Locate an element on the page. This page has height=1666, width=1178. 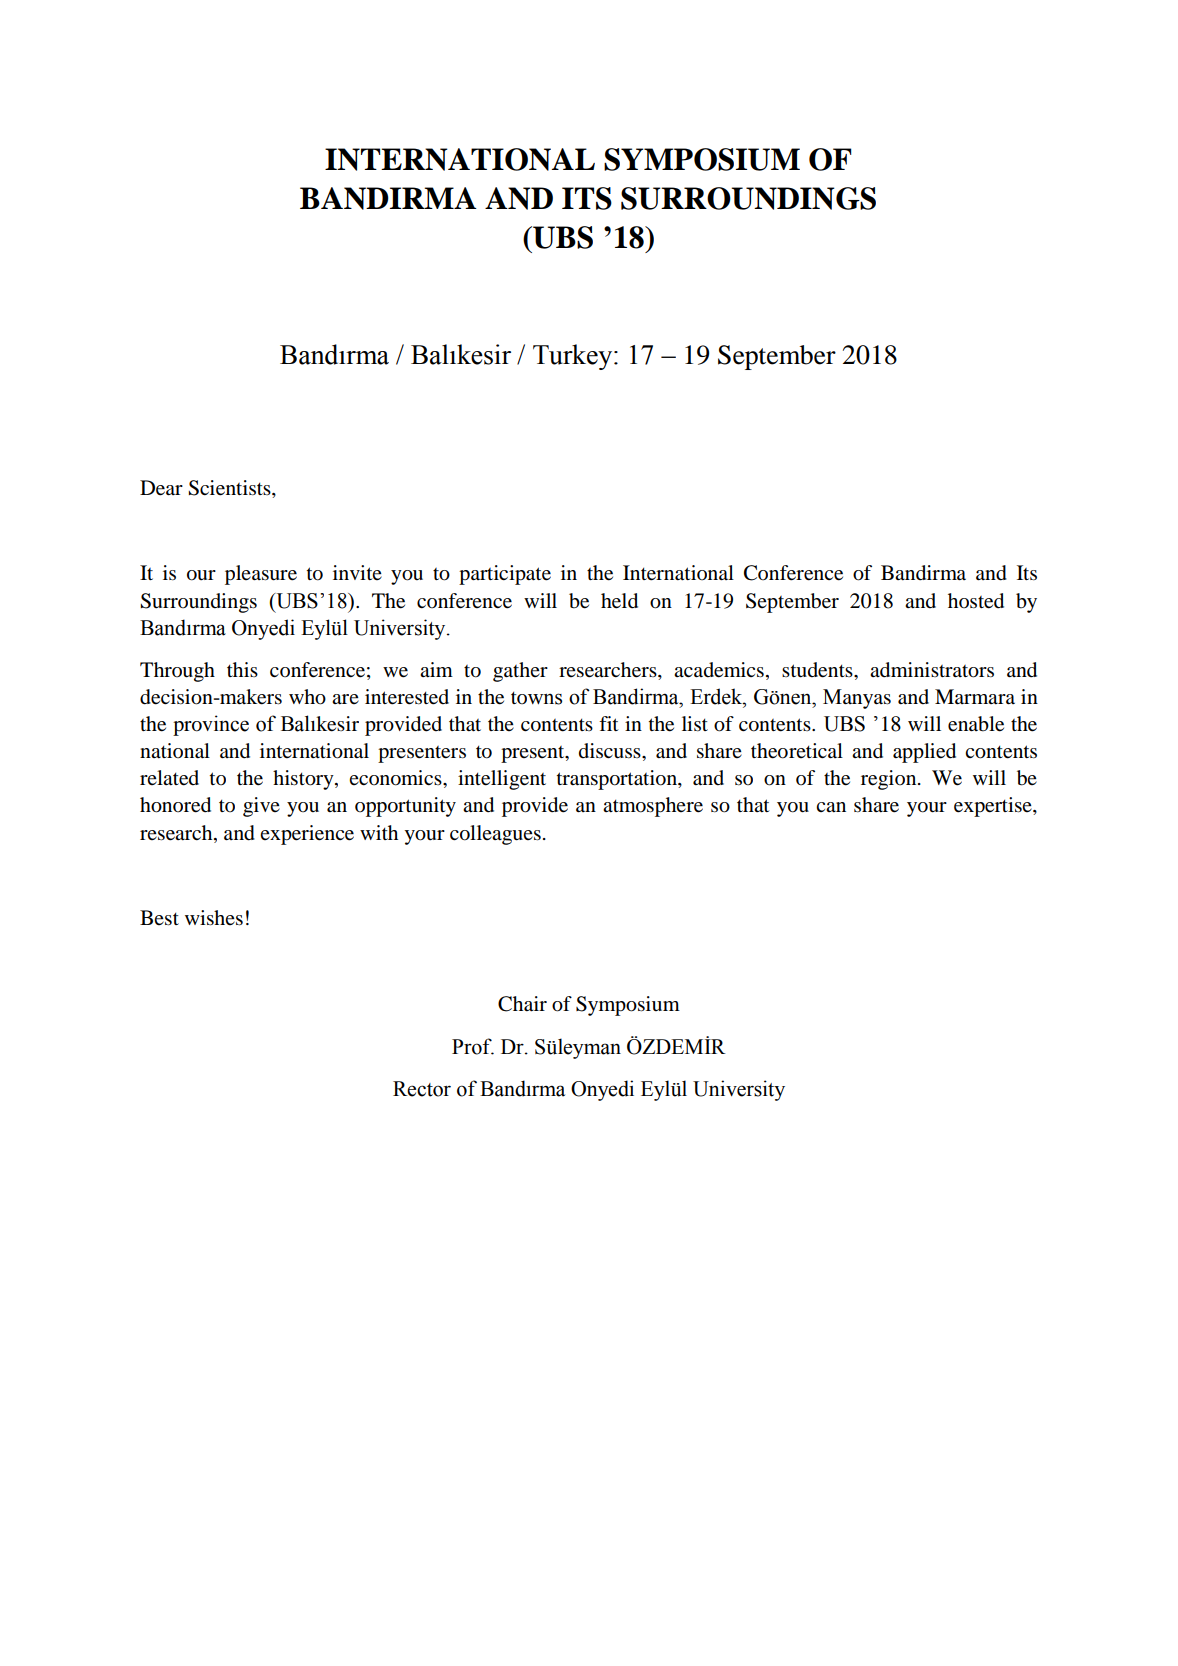
Scientists is located at coordinates (230, 488).
